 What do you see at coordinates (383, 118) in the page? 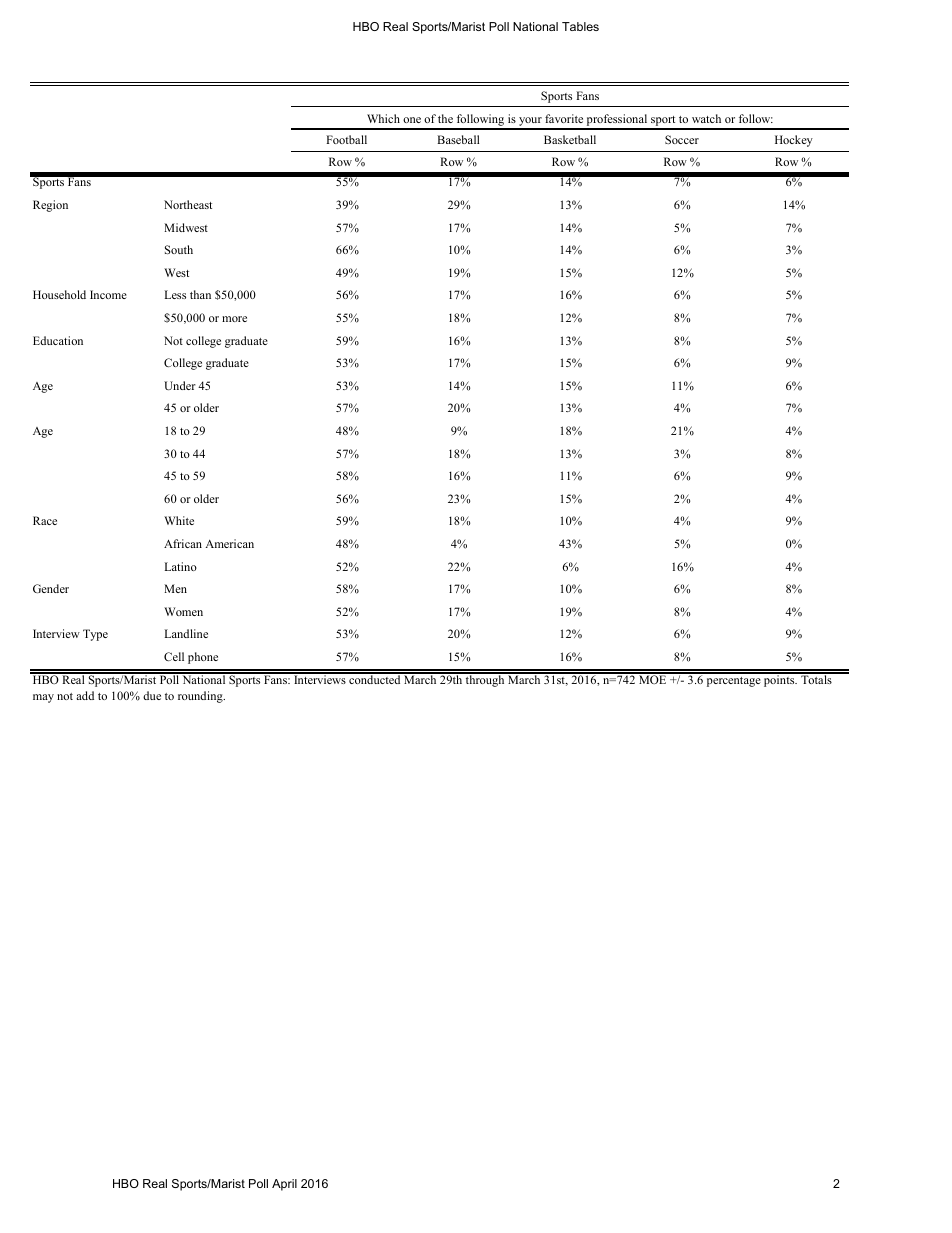
I see `Which` at bounding box center [383, 118].
